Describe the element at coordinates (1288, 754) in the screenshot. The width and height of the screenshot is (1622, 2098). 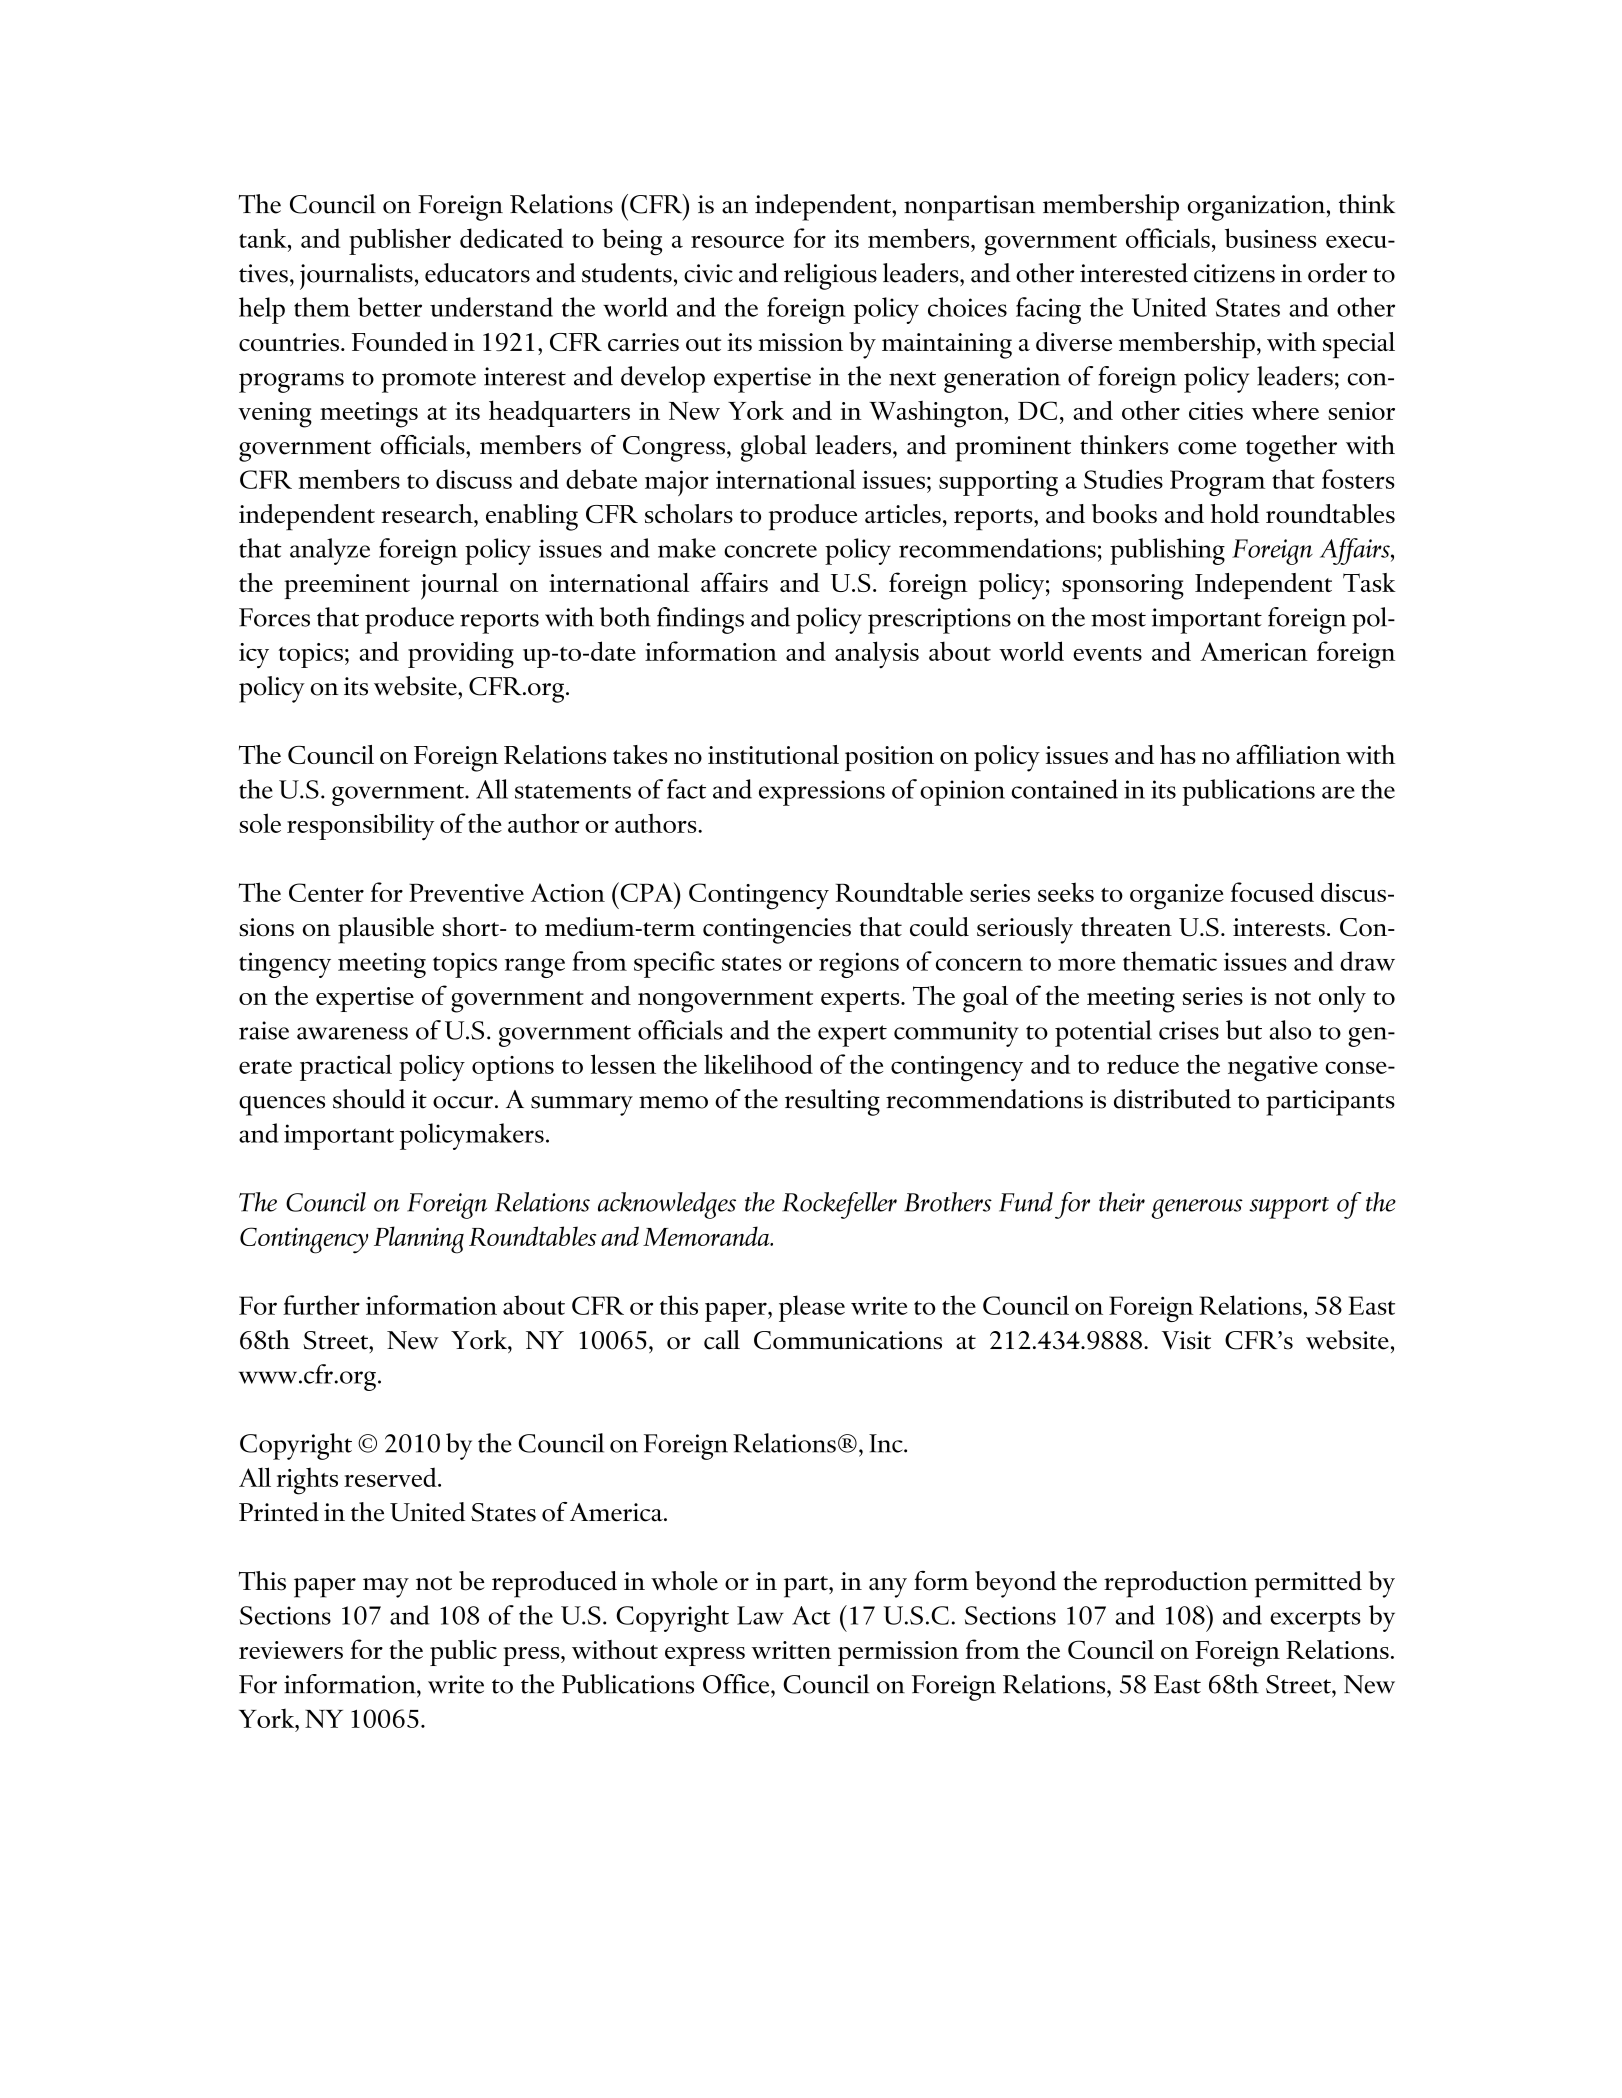
I see `affiliation` at that location.
